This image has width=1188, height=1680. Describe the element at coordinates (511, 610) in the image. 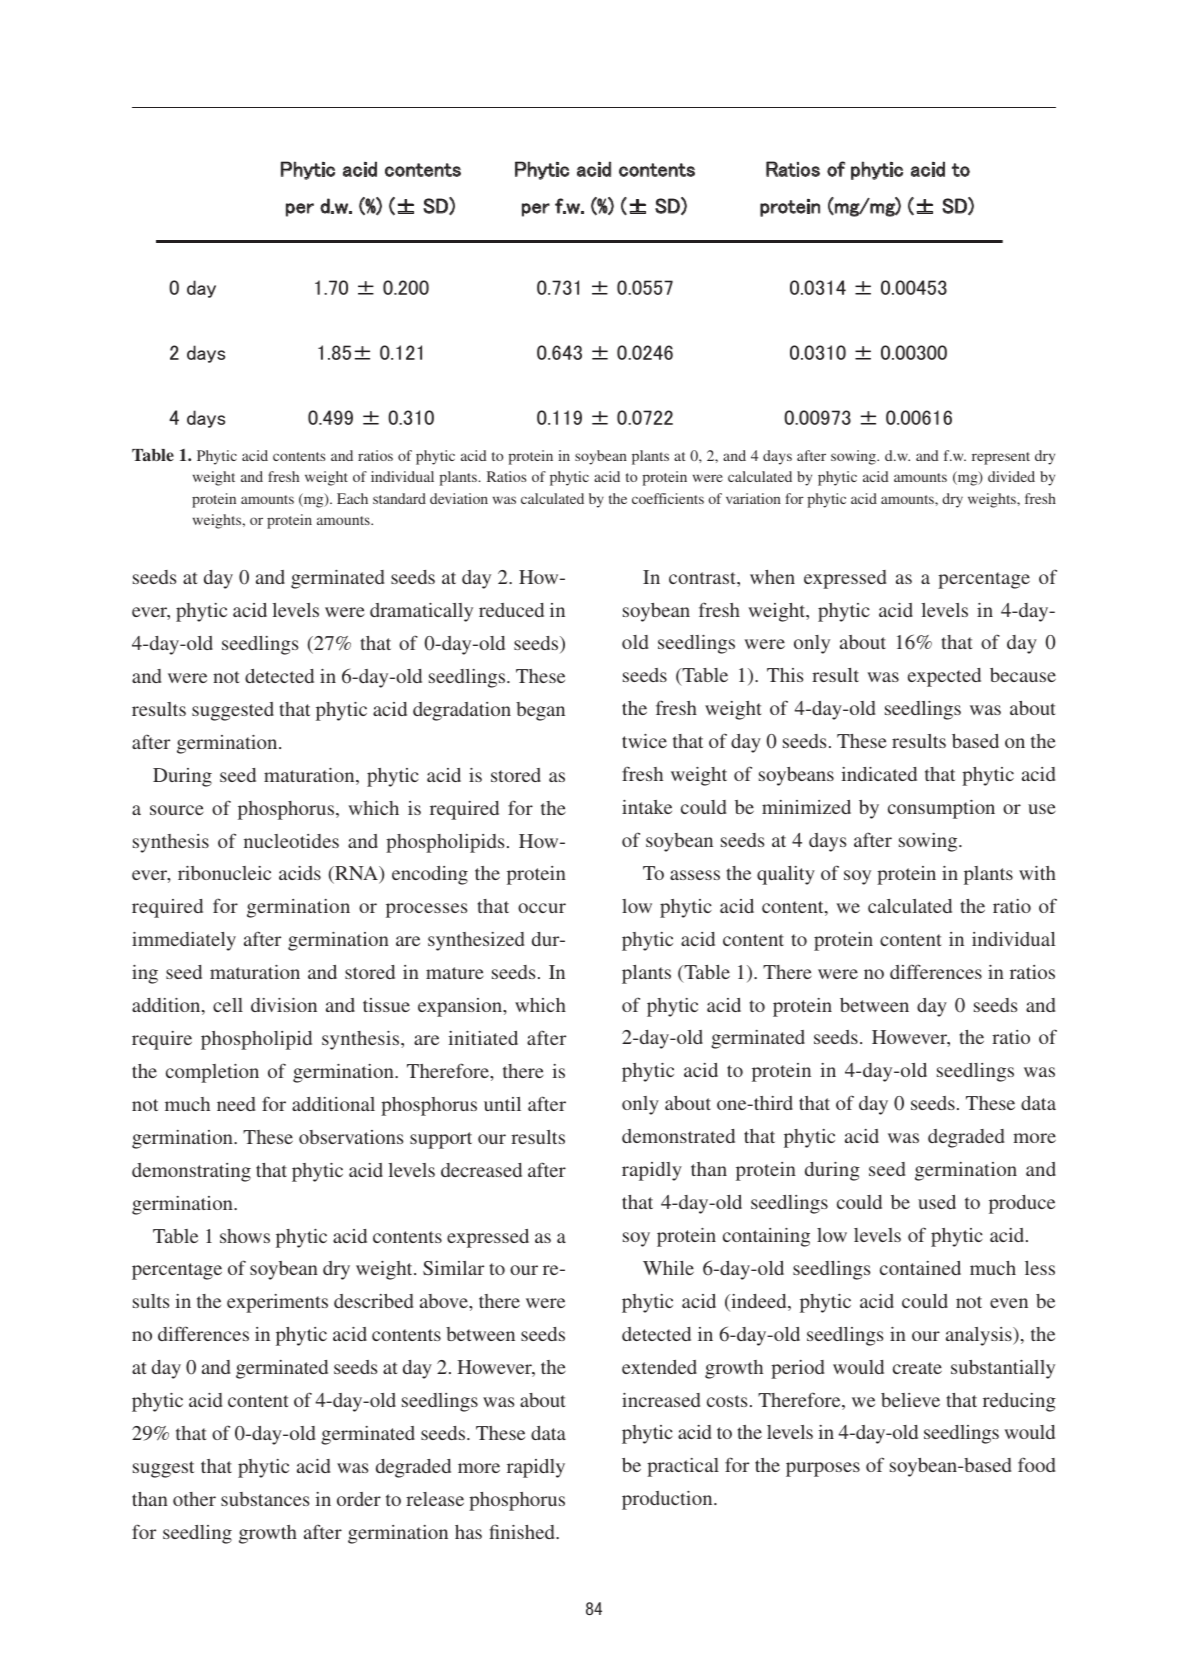

I see `reduced` at that location.
